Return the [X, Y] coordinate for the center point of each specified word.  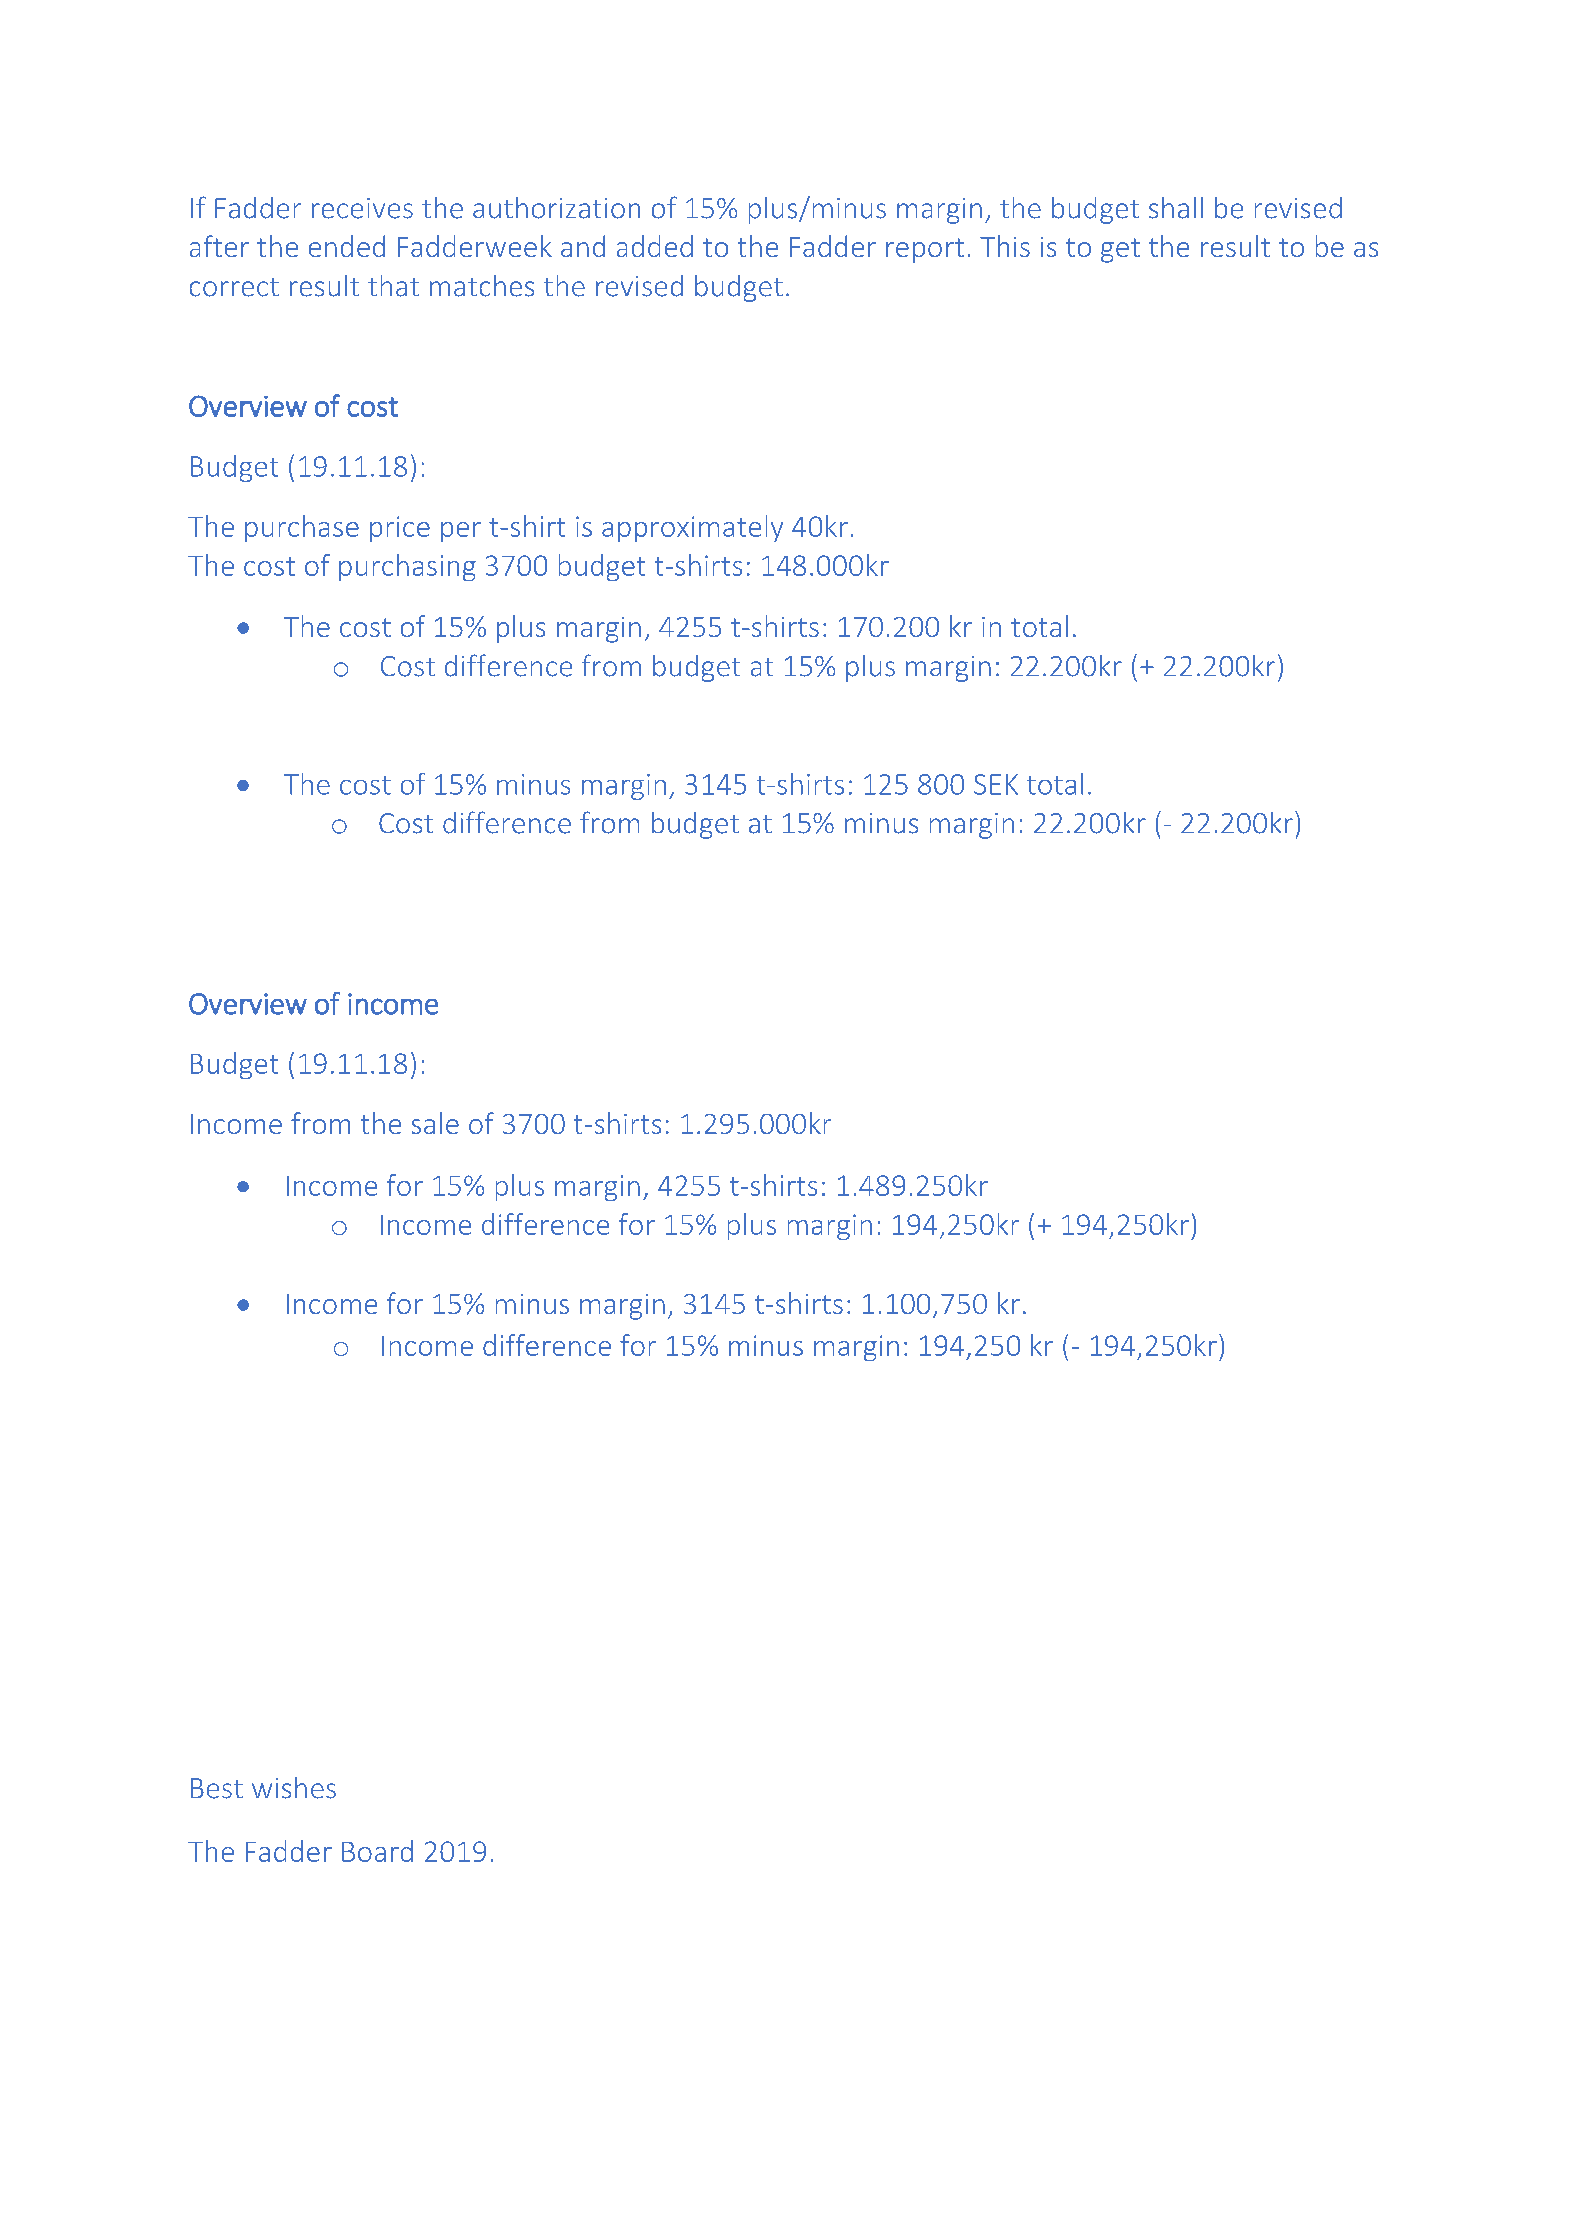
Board [377, 1851]
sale [435, 1123]
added [655, 246]
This [1005, 246]
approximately [692, 528]
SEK [996, 784]
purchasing [407, 567]
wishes [294, 1788]
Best [217, 1788]
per [461, 532]
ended [347, 246]
